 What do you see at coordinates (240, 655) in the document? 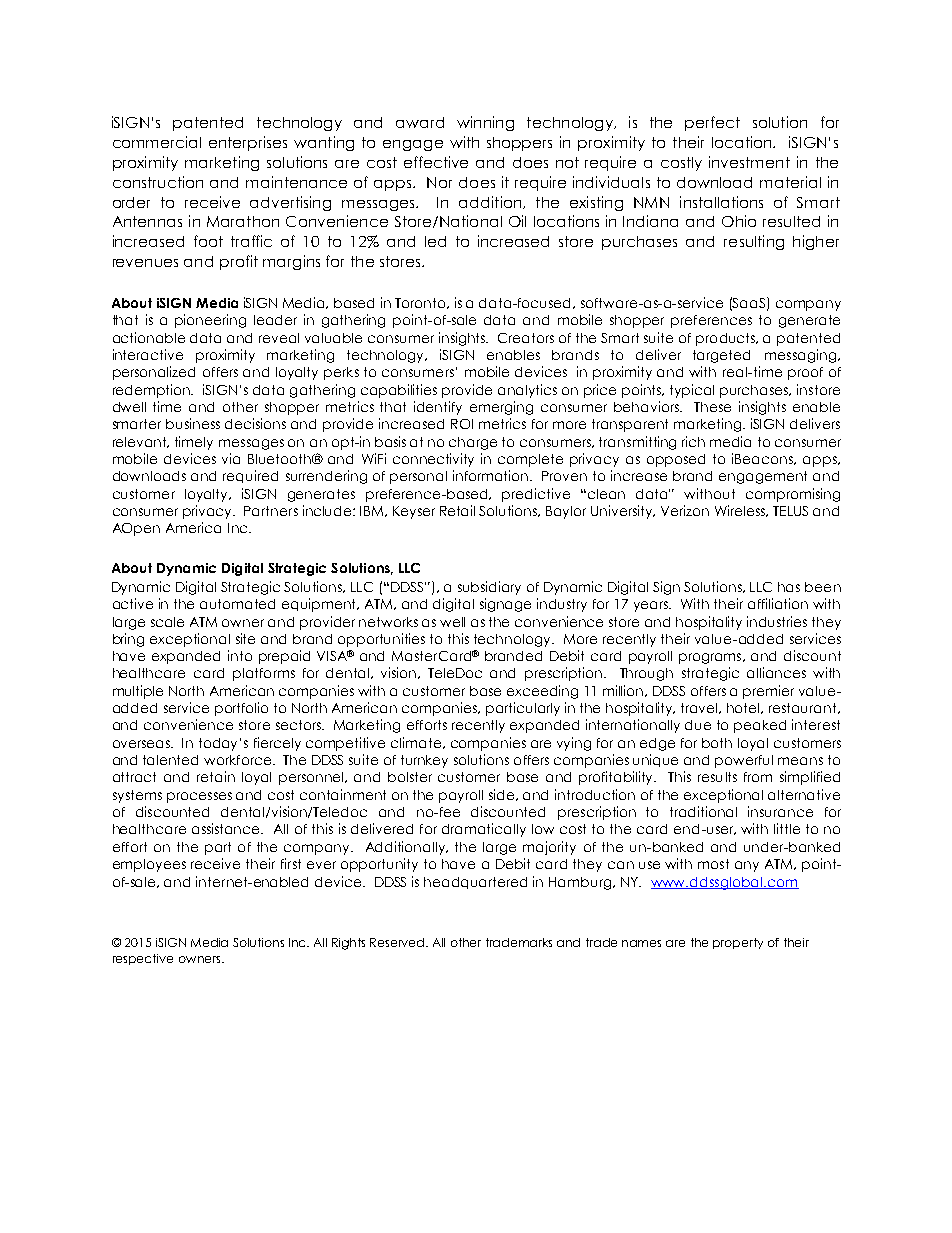
I see `into` at bounding box center [240, 655].
